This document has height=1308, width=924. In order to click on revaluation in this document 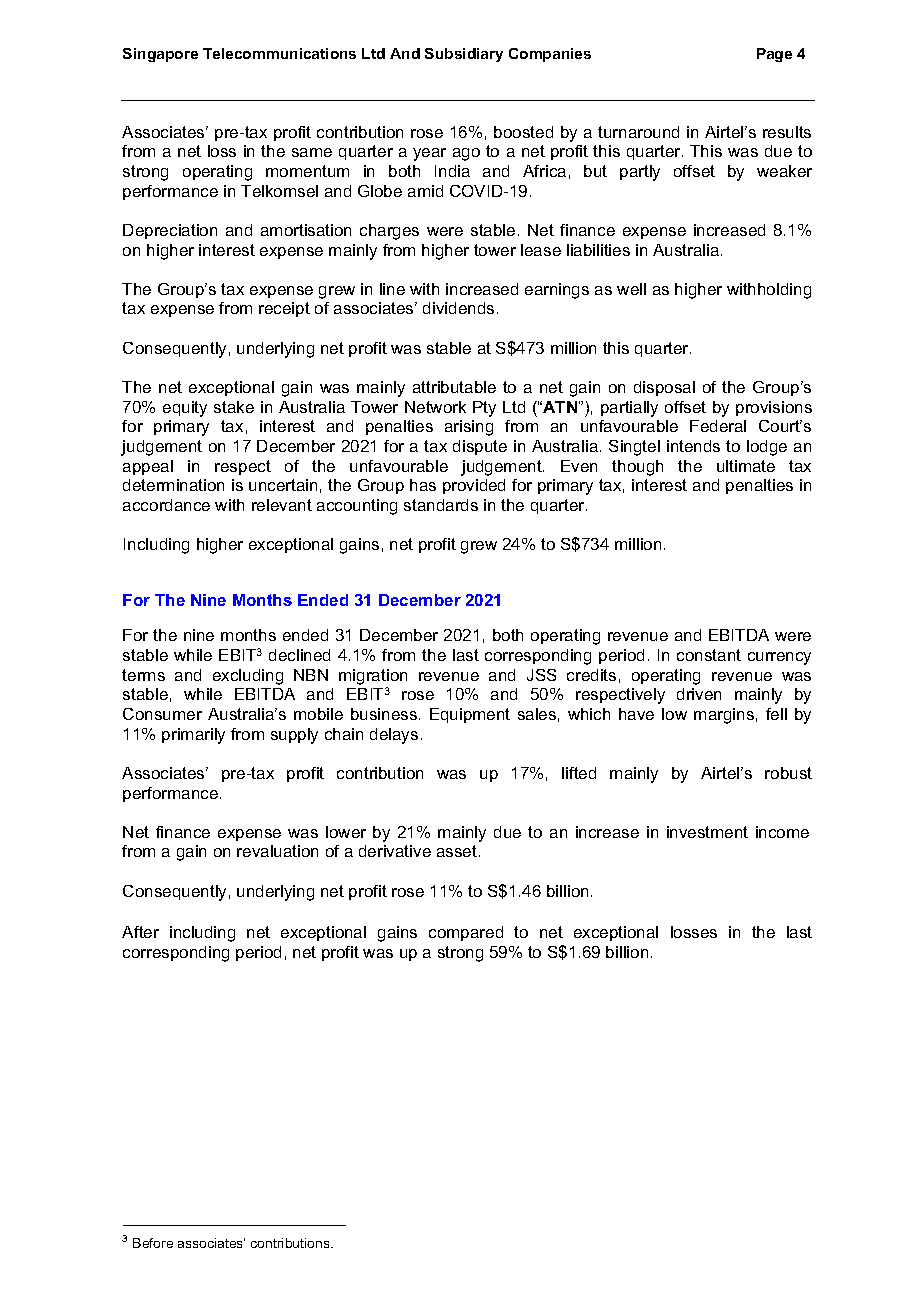, I will do `click(277, 851)`.
